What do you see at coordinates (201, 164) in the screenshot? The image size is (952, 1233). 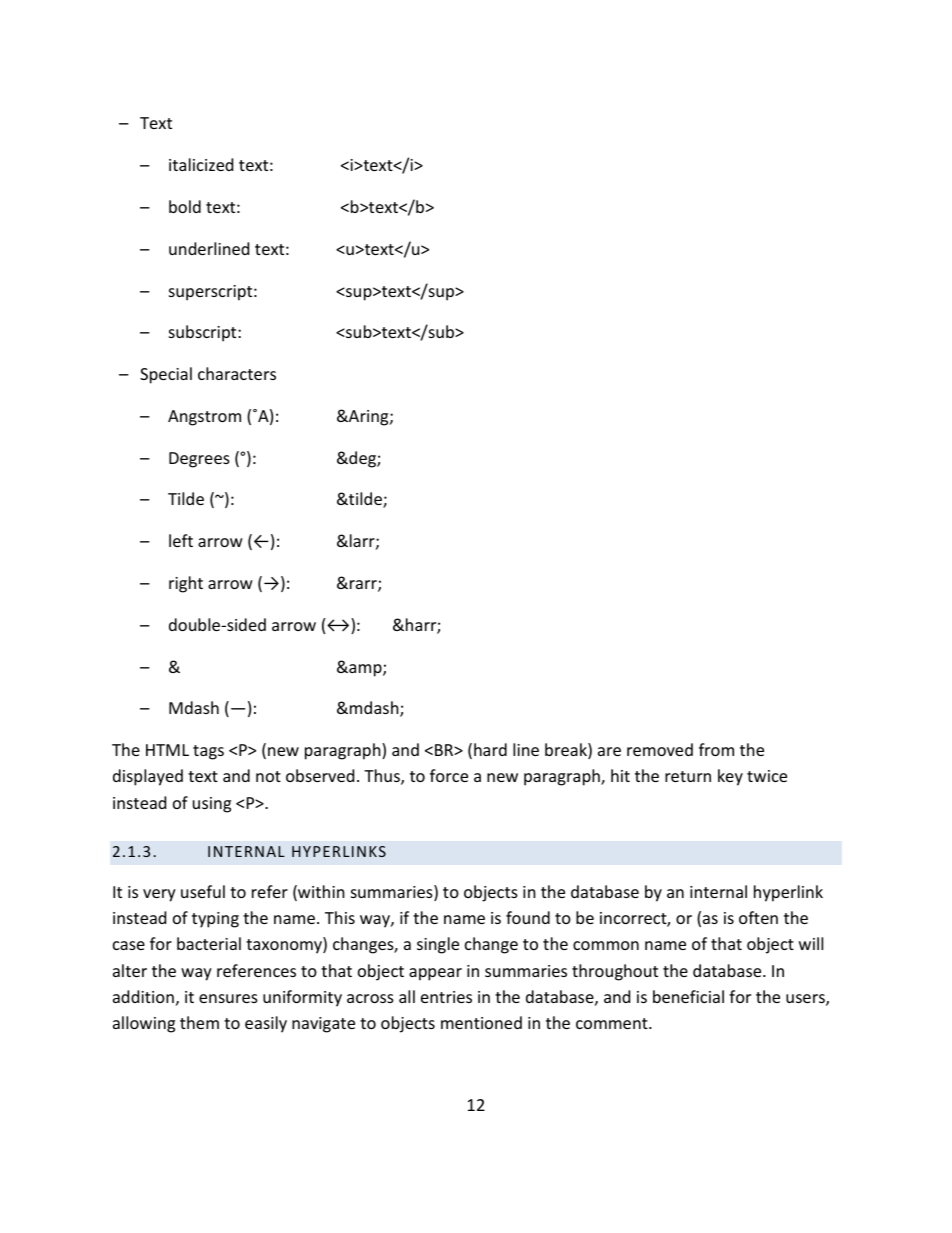 I see `italicized` at bounding box center [201, 164].
